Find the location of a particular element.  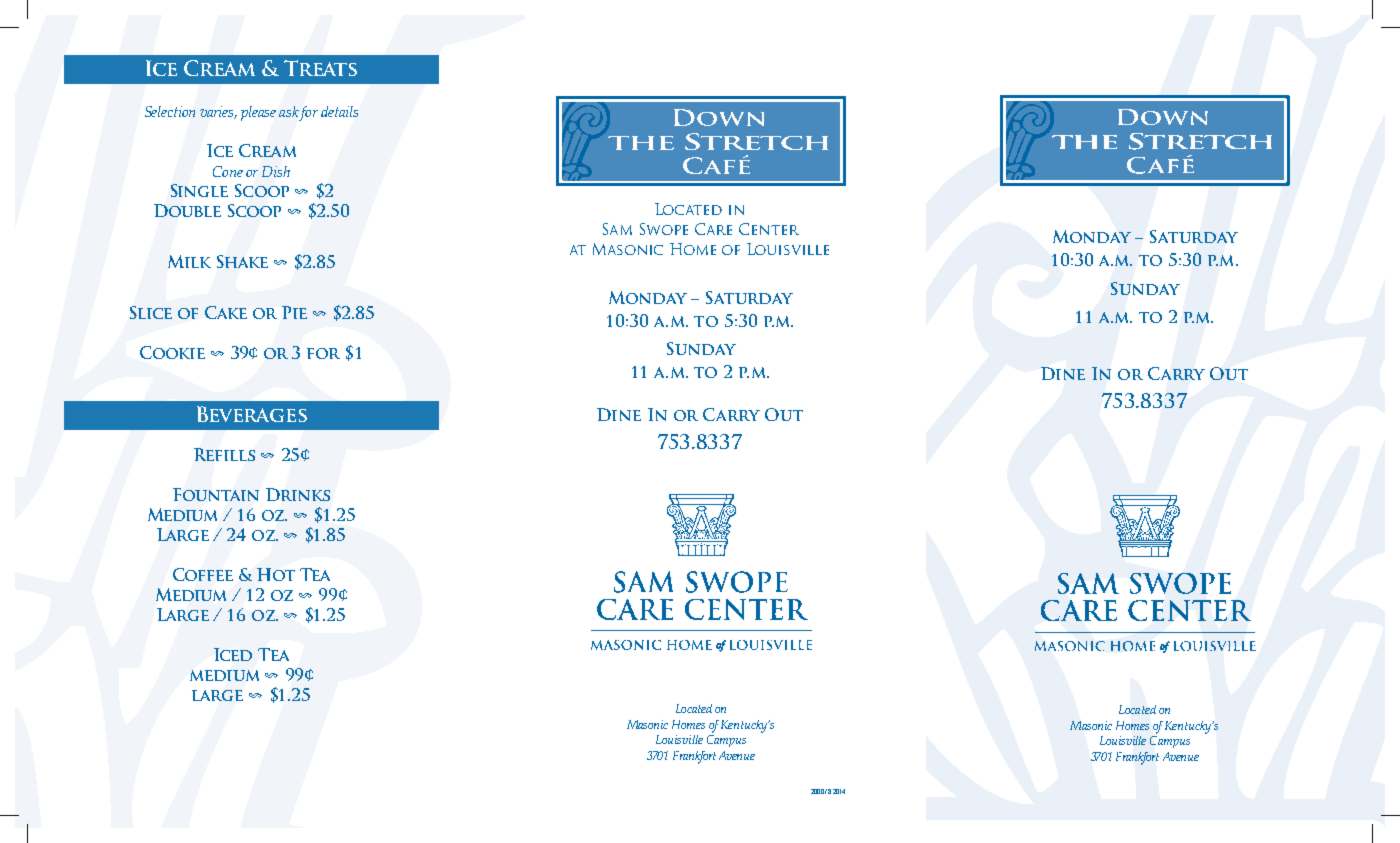

Iced is located at coordinates (233, 654).
